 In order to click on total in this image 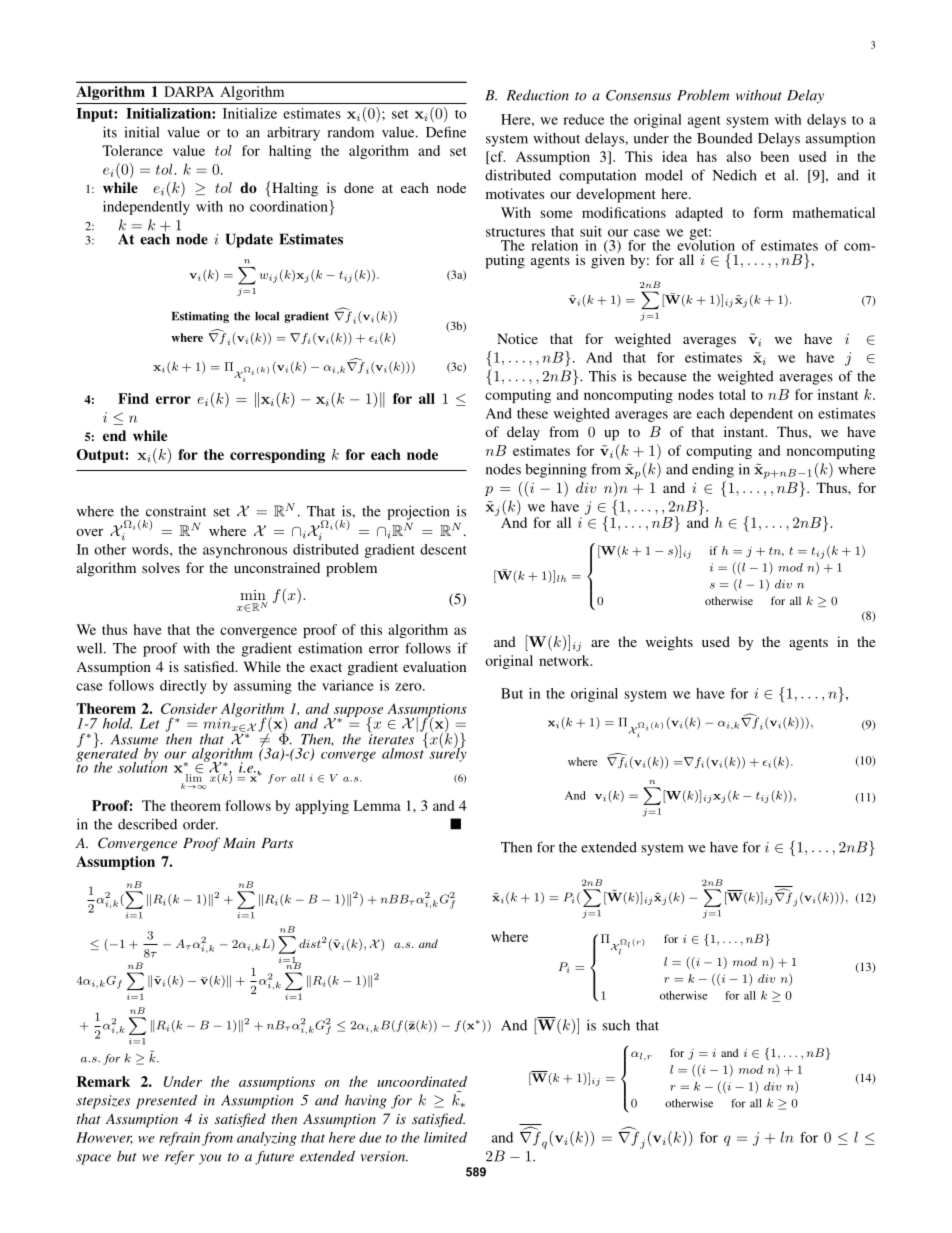, I will do `click(732, 394)`.
